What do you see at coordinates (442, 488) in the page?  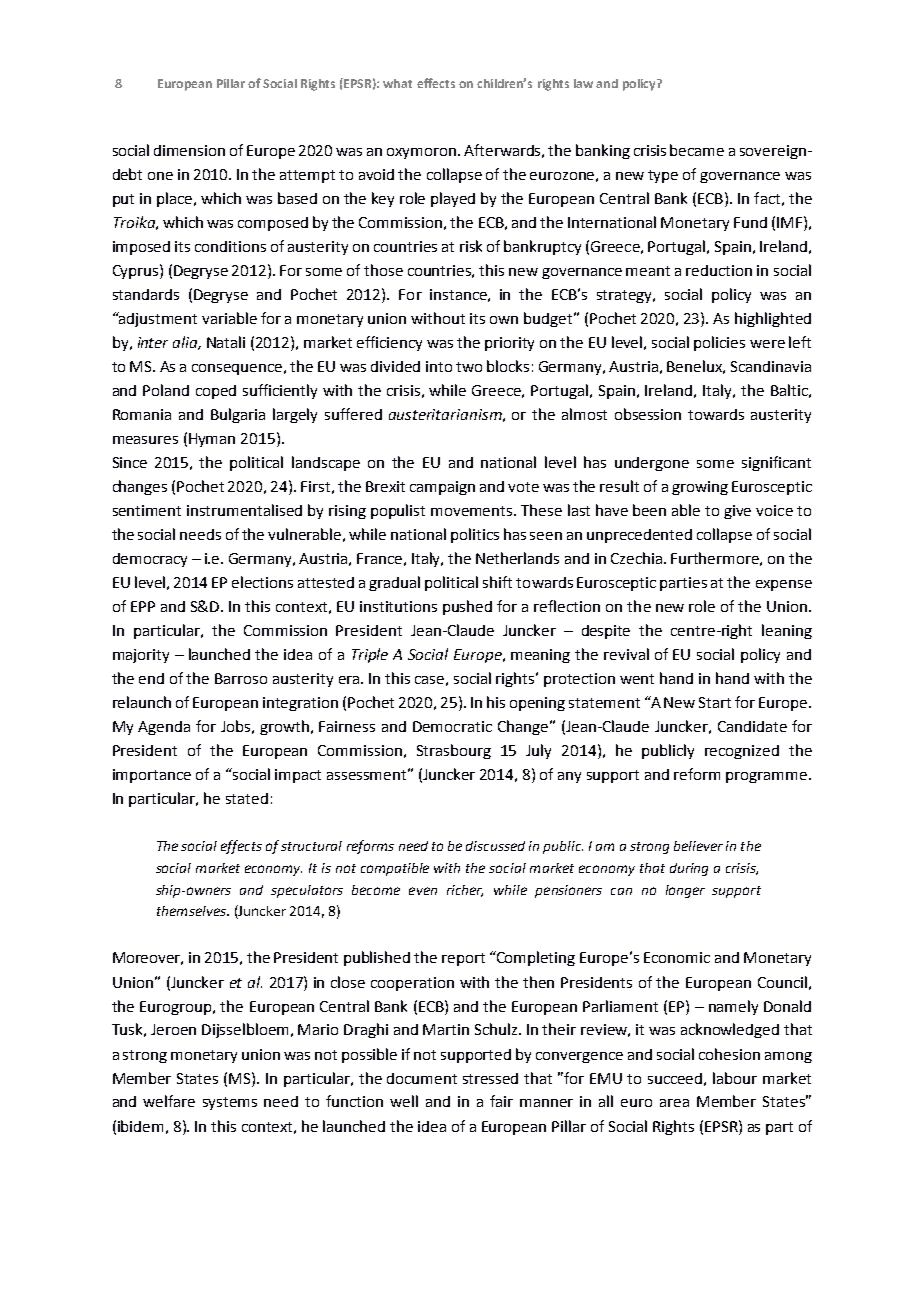 I see `campaign` at bounding box center [442, 488].
